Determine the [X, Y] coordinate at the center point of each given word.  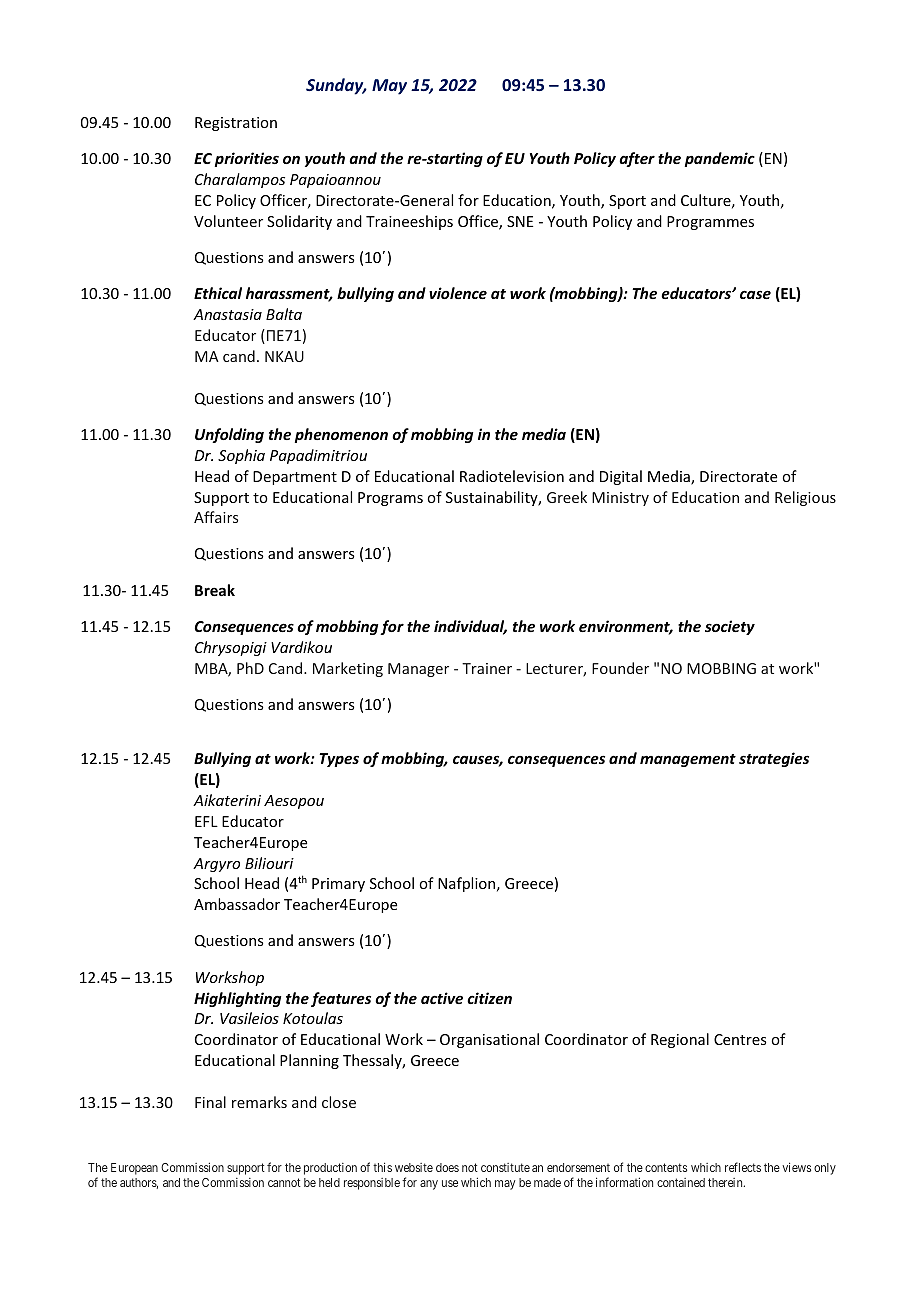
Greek [567, 497]
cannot [284, 1182]
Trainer [487, 668]
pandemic [720, 159]
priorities [247, 159]
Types [339, 760]
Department [295, 478]
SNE [520, 221]
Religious [805, 498]
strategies [774, 759]
